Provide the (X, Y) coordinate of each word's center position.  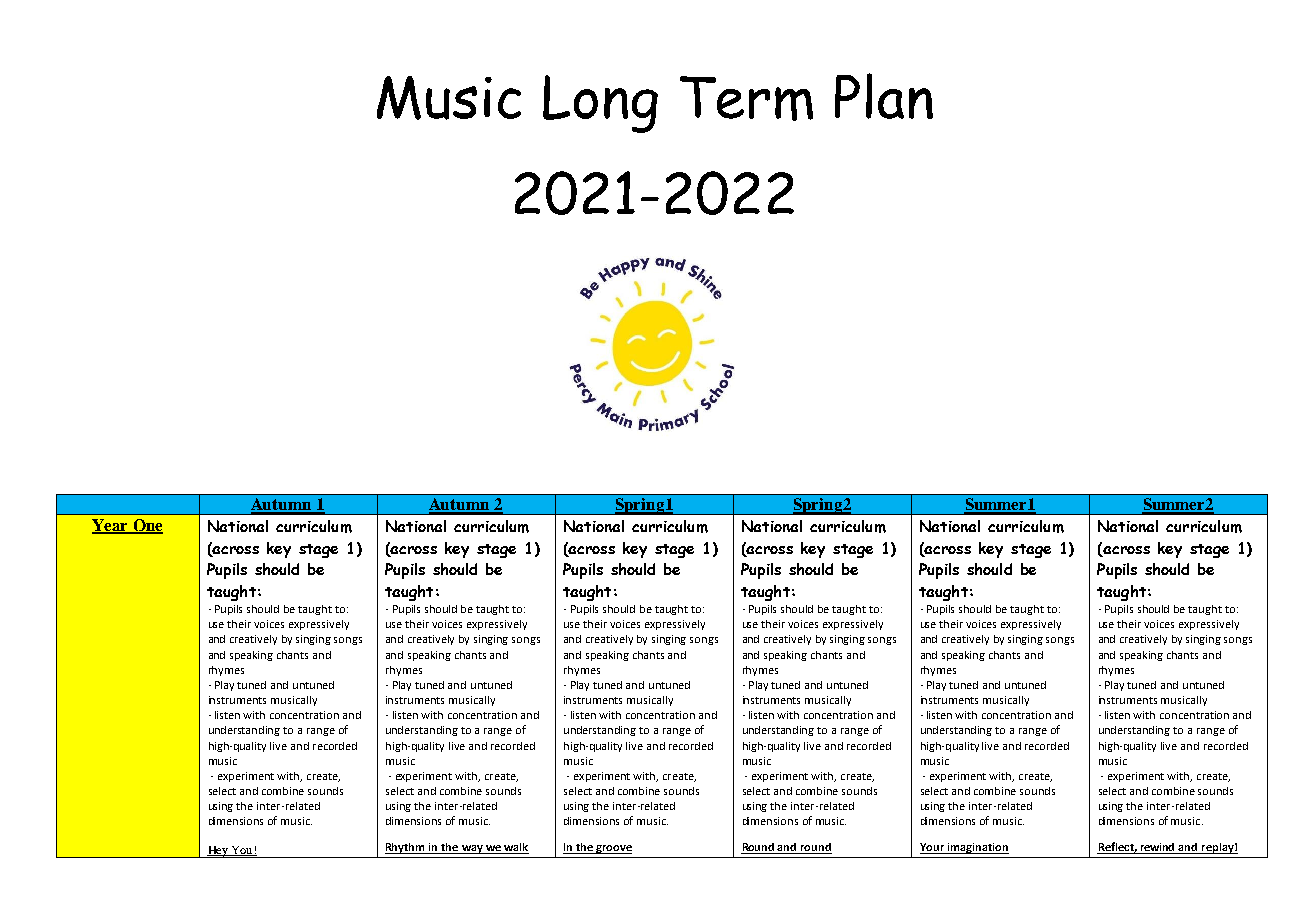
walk (515, 848)
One (147, 526)
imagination (977, 848)
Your (933, 848)
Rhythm (406, 848)
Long (600, 104)
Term (746, 98)
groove (613, 849)
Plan (884, 96)
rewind (1158, 848)
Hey (217, 852)
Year (111, 526)
